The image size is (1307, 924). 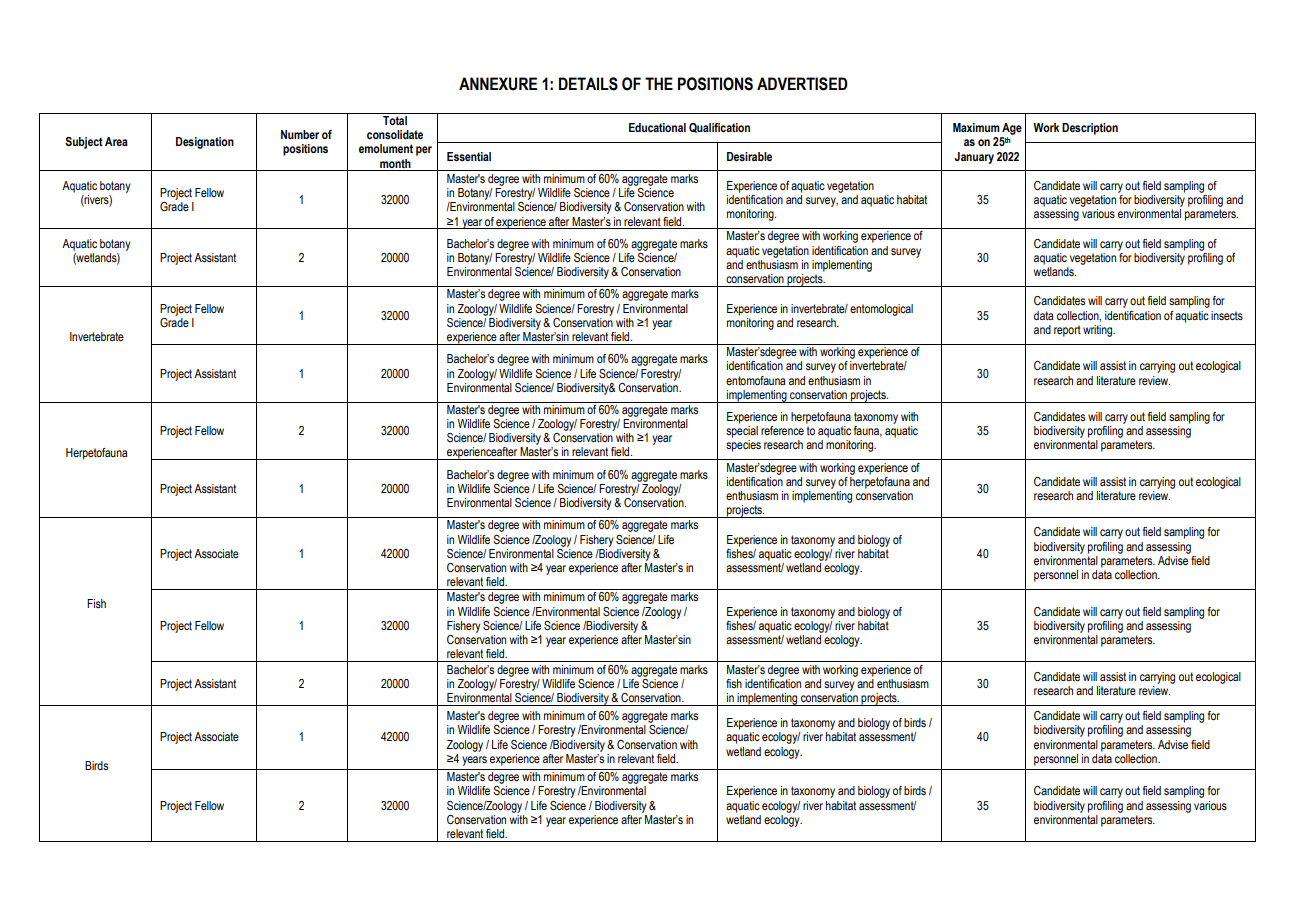 I want to click on DETAILS, so click(x=588, y=84).
